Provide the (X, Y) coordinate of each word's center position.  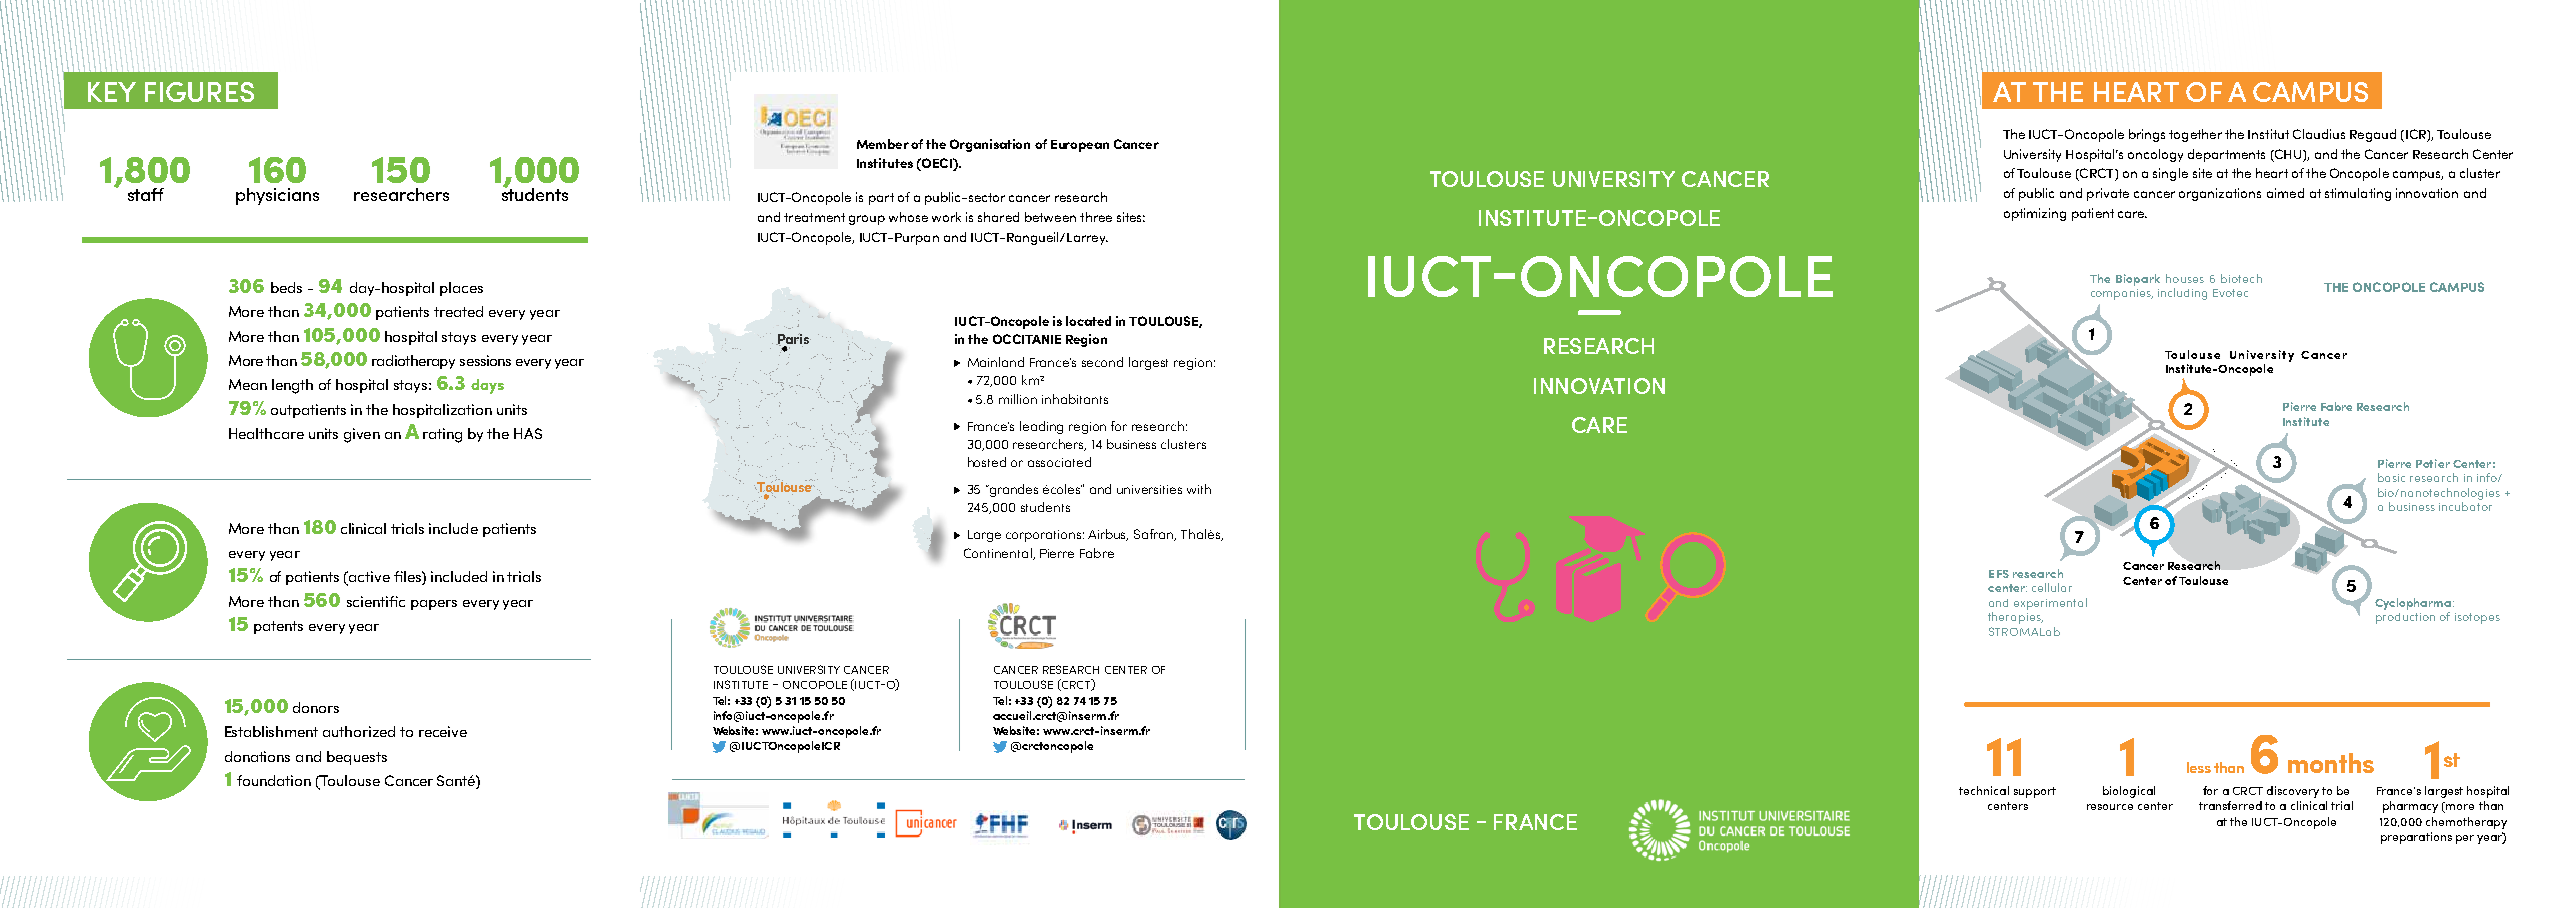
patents (278, 627)
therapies (2015, 618)
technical (1984, 790)
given (362, 435)
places (461, 289)
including (2182, 294)
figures (199, 92)
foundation (274, 780)
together (2195, 135)
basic (2391, 477)
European (1080, 146)
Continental (999, 554)
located (1088, 321)
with (1199, 489)
